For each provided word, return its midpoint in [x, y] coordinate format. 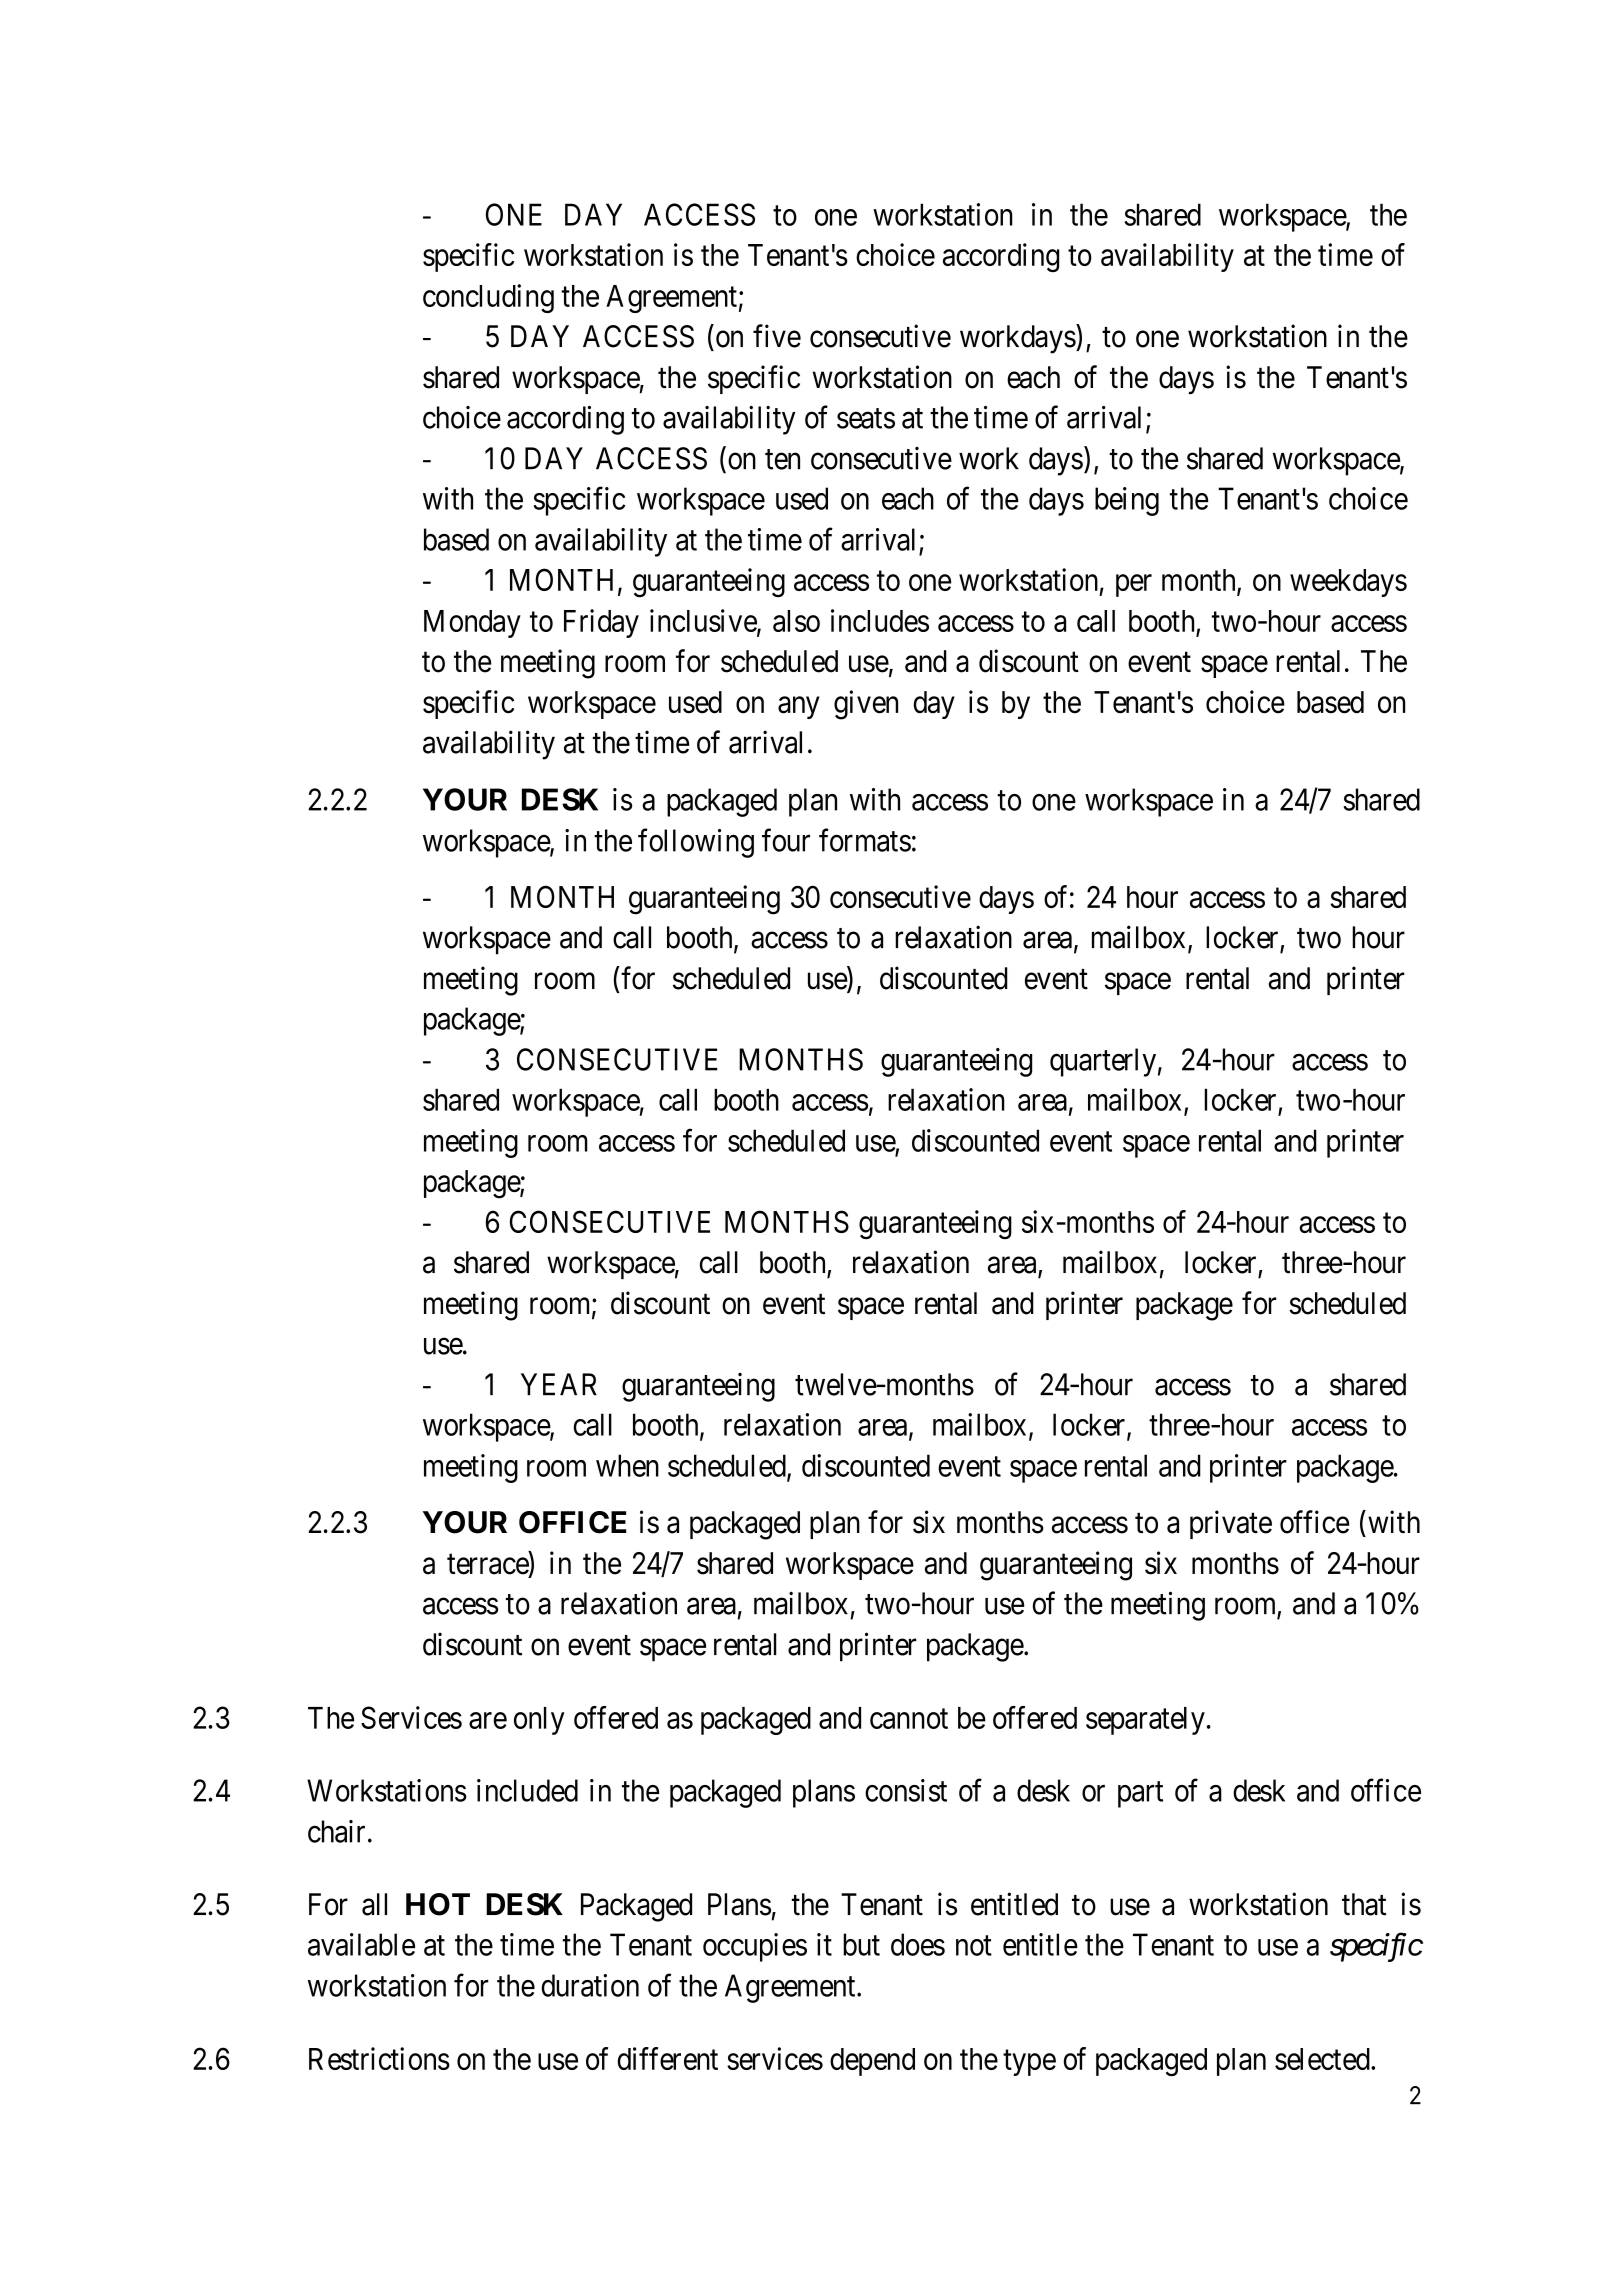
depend [872, 2062]
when [627, 1465]
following [696, 843]
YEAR [559, 1384]
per [1134, 586]
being [1127, 501]
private [1231, 1524]
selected [1323, 2059]
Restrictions [379, 2058]
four [786, 840]
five [777, 336]
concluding [488, 298]
